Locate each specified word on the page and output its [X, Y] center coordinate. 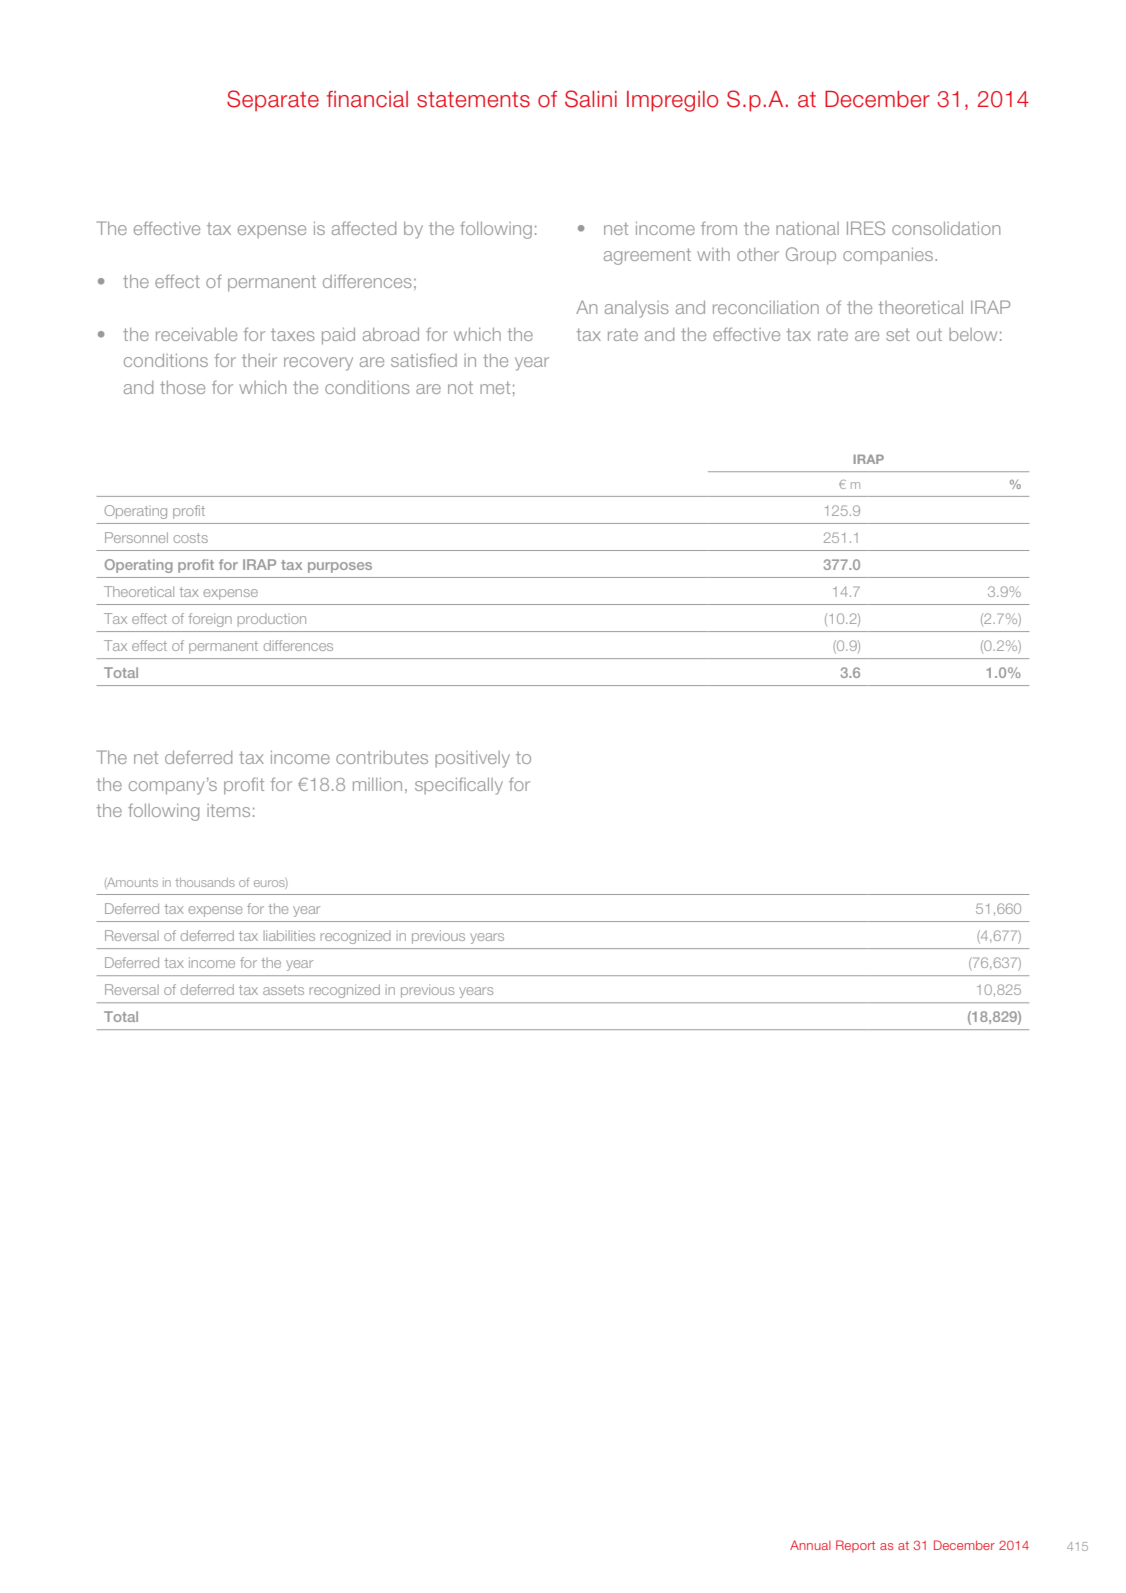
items [228, 810]
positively [472, 759]
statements [473, 100]
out [929, 334]
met [495, 387]
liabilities [289, 935]
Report [855, 1546]
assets [283, 990]
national [807, 228]
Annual [810, 1545]
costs [190, 538]
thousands [205, 882]
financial [367, 99]
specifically [459, 786]
